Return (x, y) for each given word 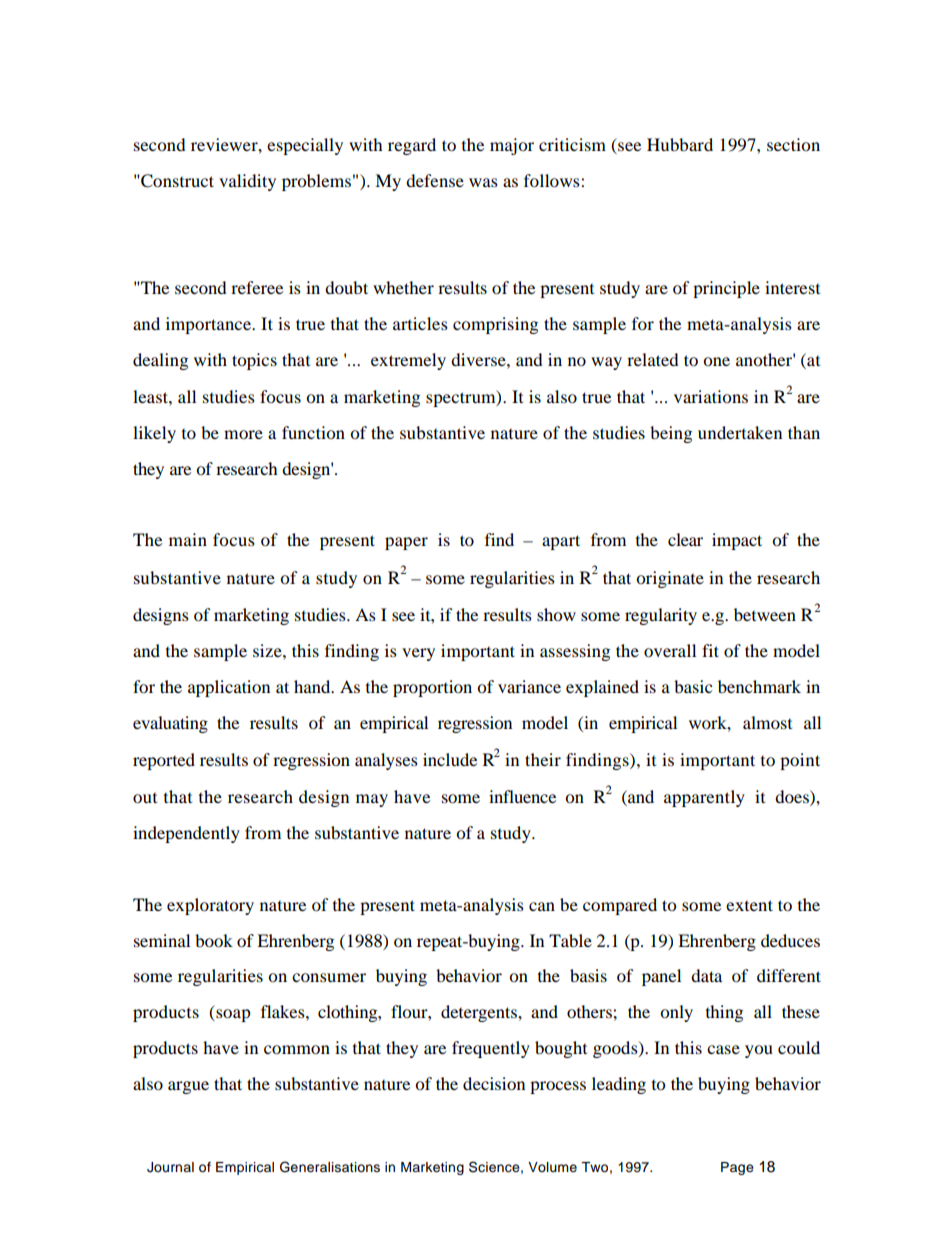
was (483, 182)
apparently (704, 798)
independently (186, 834)
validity (247, 182)
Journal (170, 1167)
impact (737, 541)
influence (522, 796)
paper (406, 543)
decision (494, 1083)
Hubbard (680, 144)
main (188, 539)
